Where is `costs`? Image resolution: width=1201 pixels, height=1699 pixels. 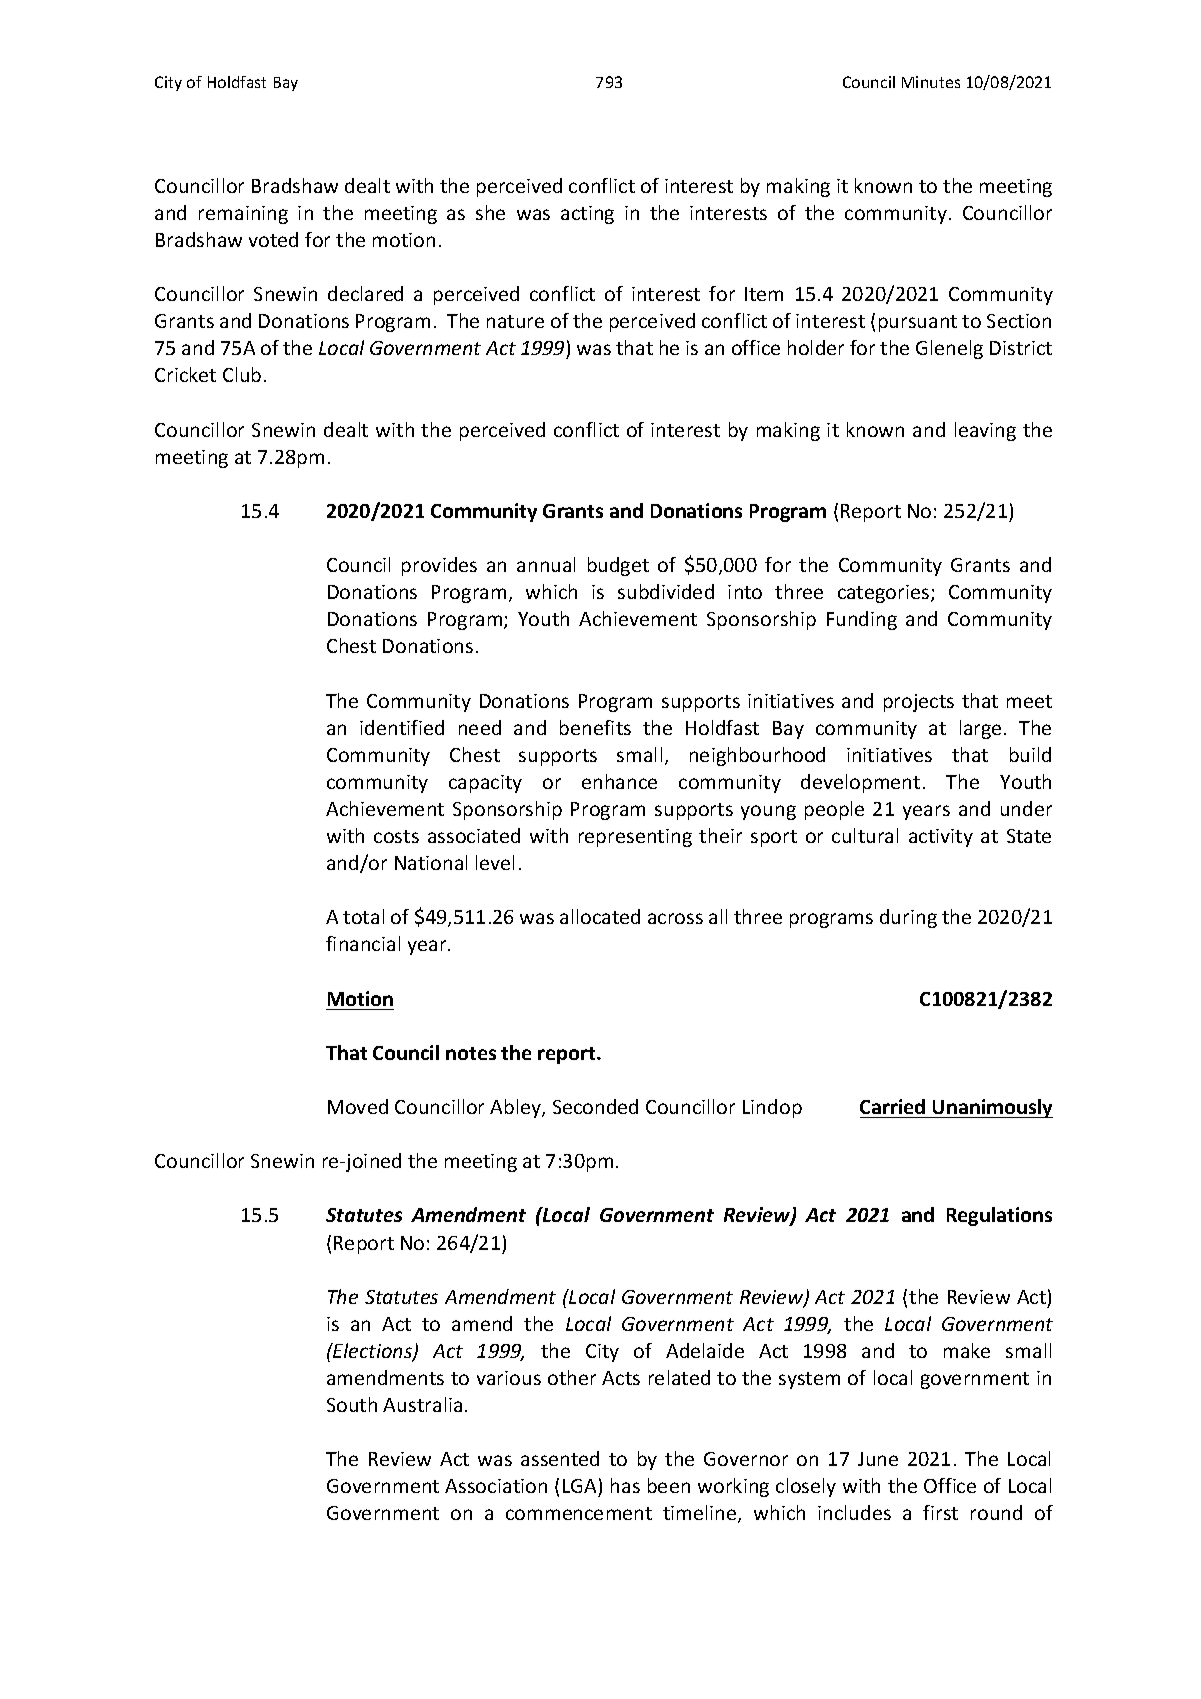 costs is located at coordinates (396, 836).
